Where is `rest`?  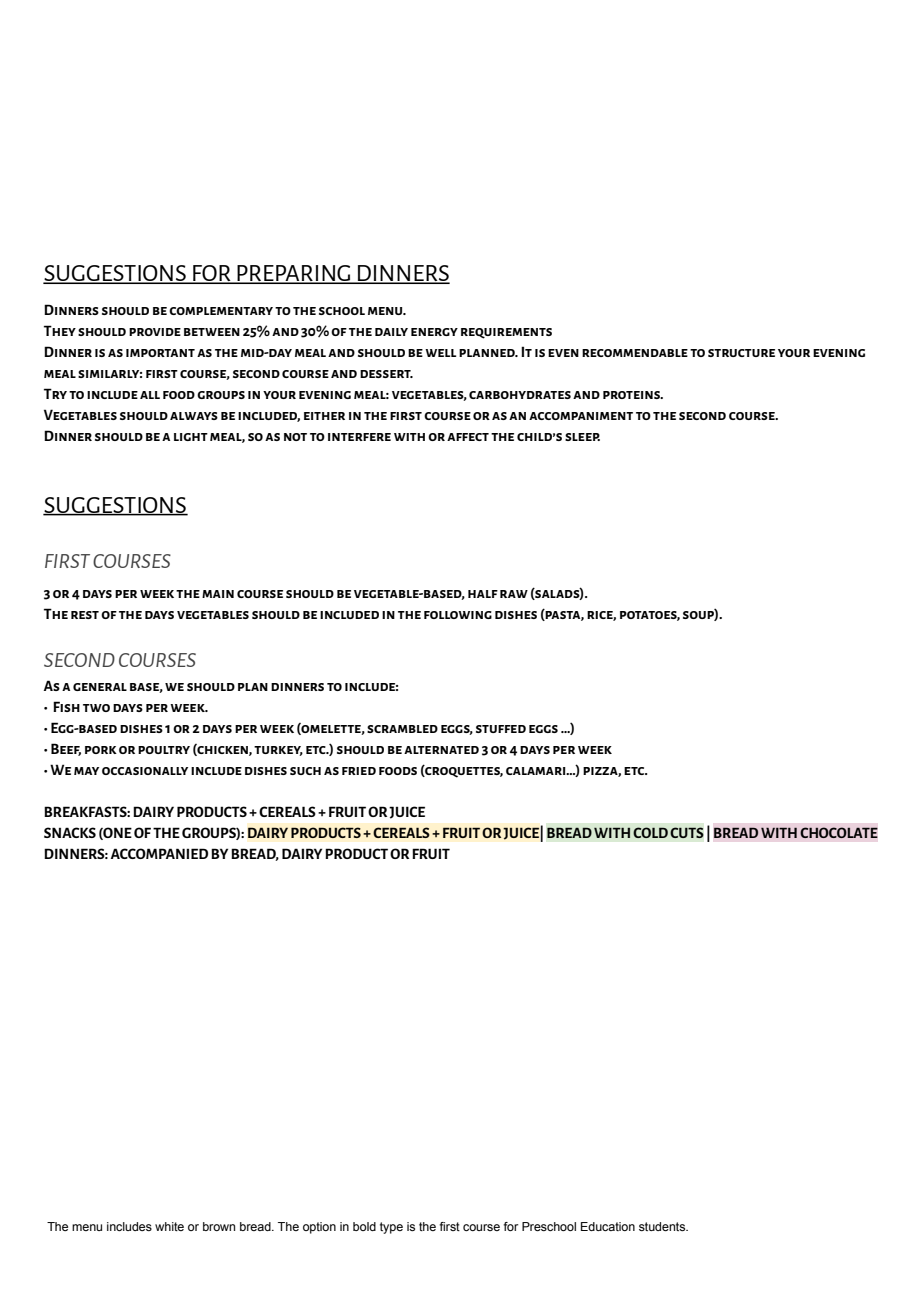
rest is located at coordinates (85, 615).
